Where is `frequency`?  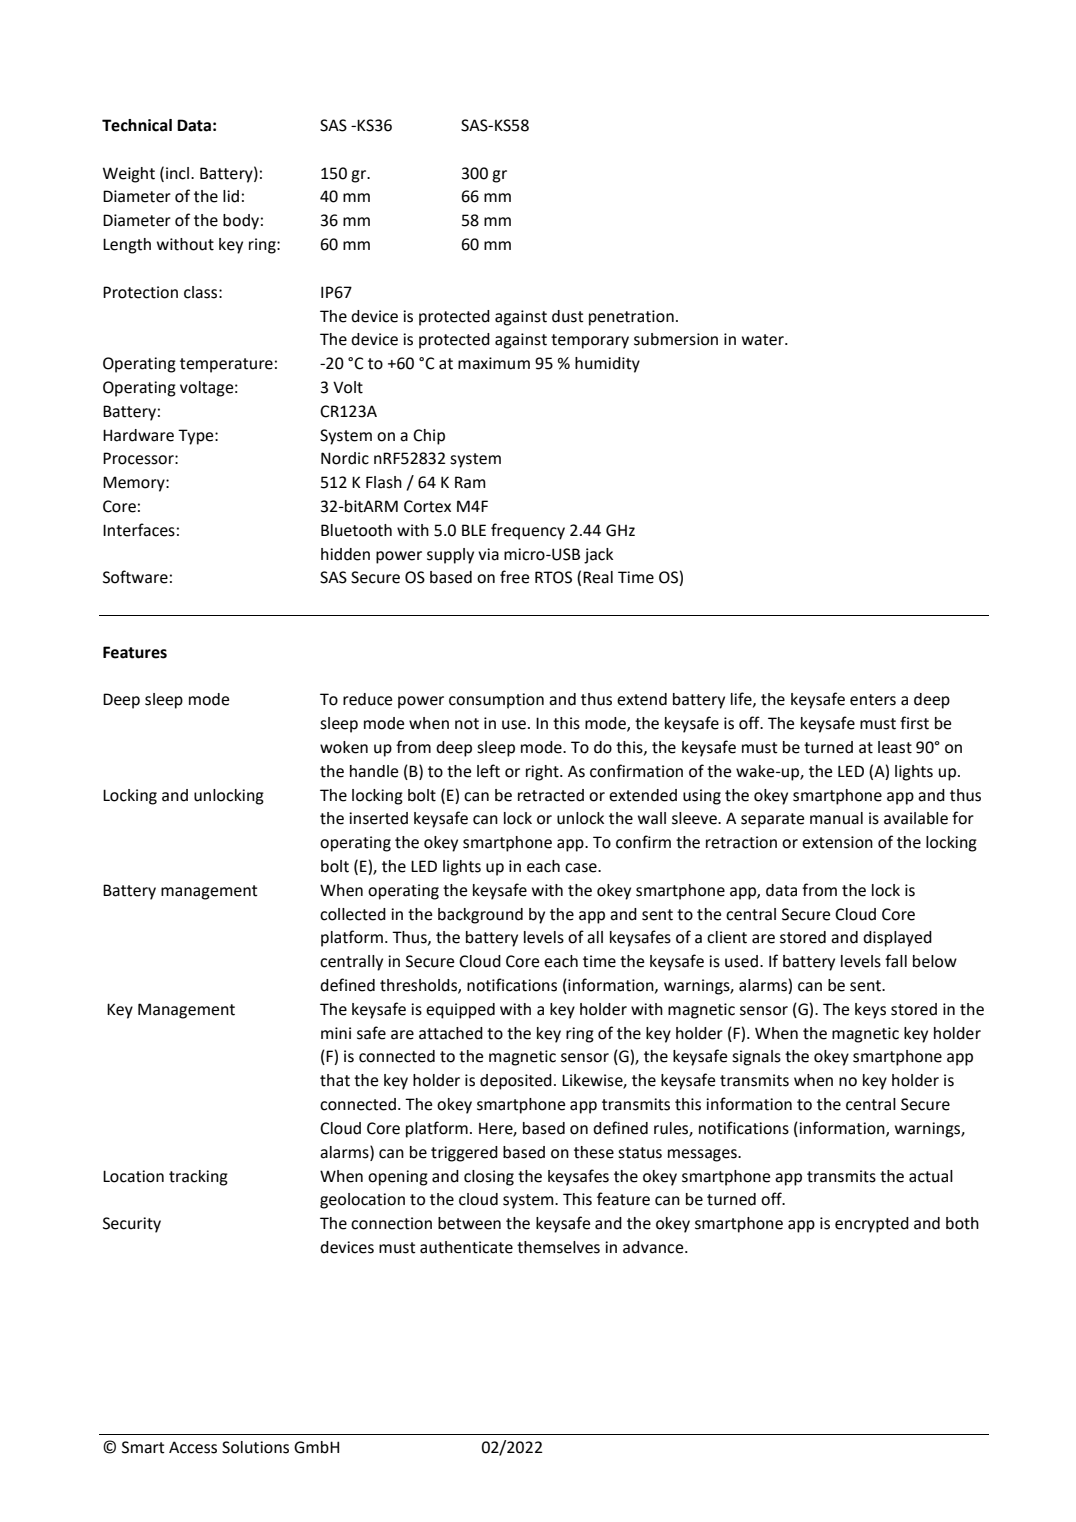 frequency is located at coordinates (528, 531).
